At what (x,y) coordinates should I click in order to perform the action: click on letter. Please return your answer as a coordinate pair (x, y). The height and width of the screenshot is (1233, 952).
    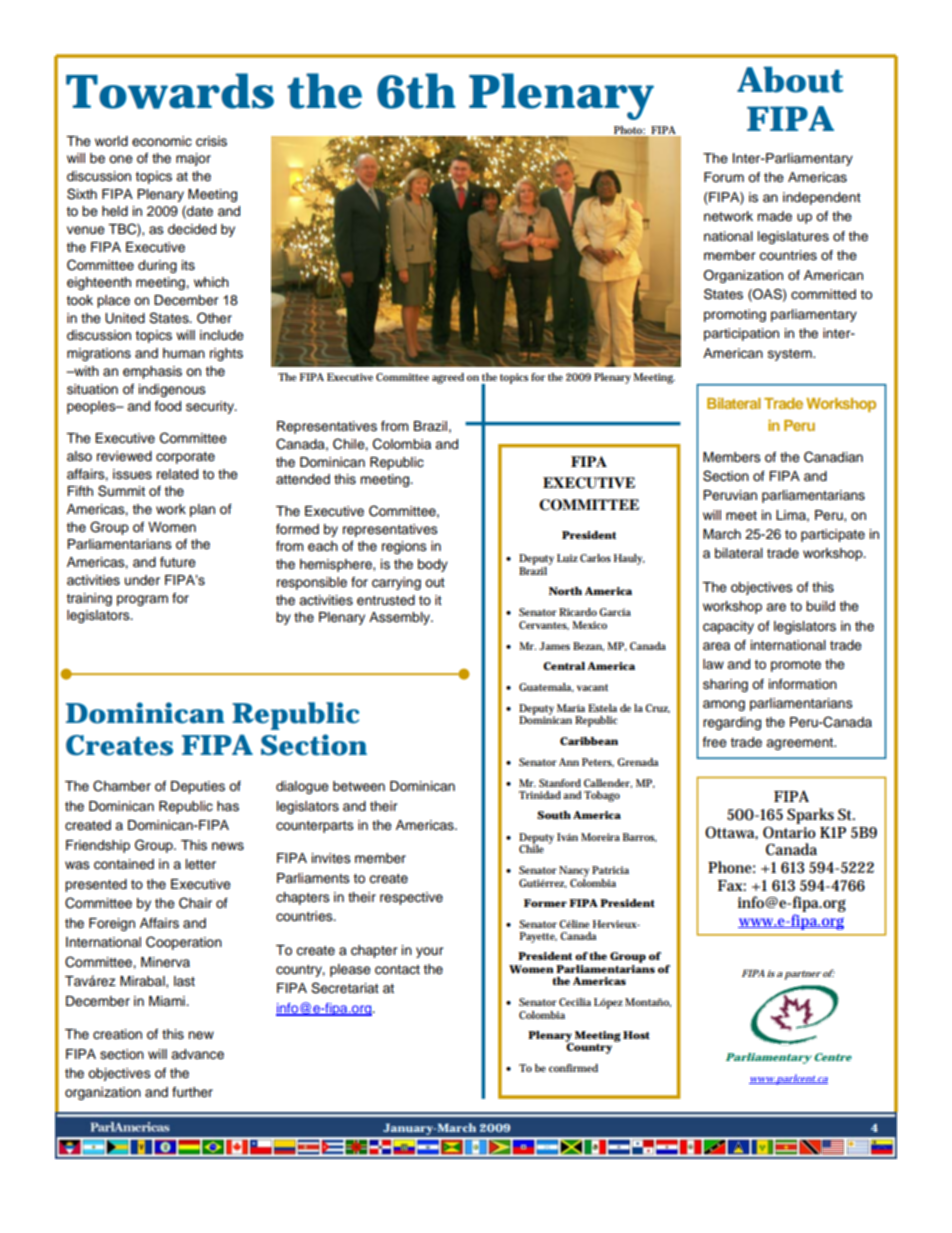
    Looking at the image, I should click on (201, 864).
